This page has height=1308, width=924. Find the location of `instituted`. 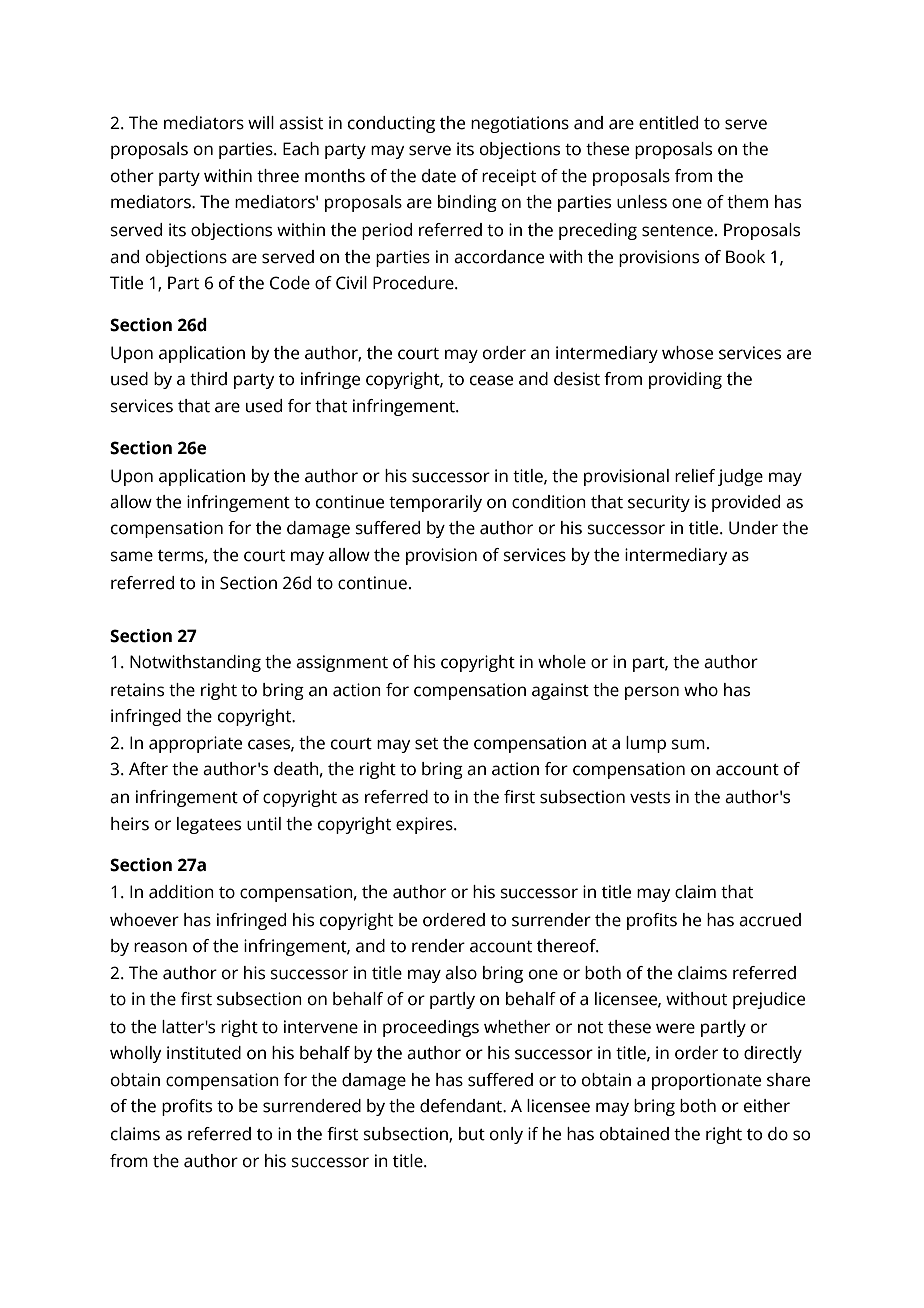

instituted is located at coordinates (204, 1053).
